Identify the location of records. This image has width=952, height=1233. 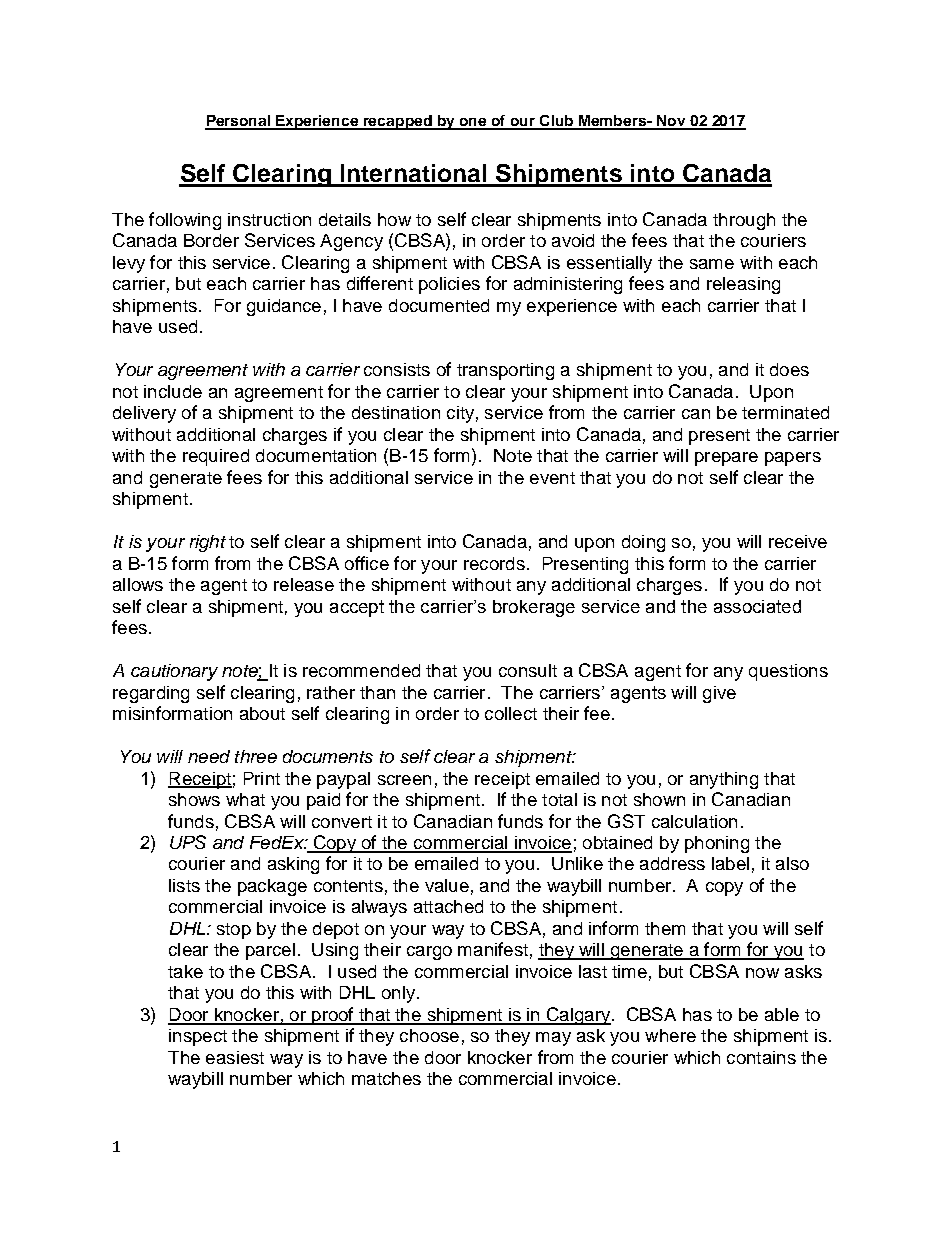
(494, 563).
